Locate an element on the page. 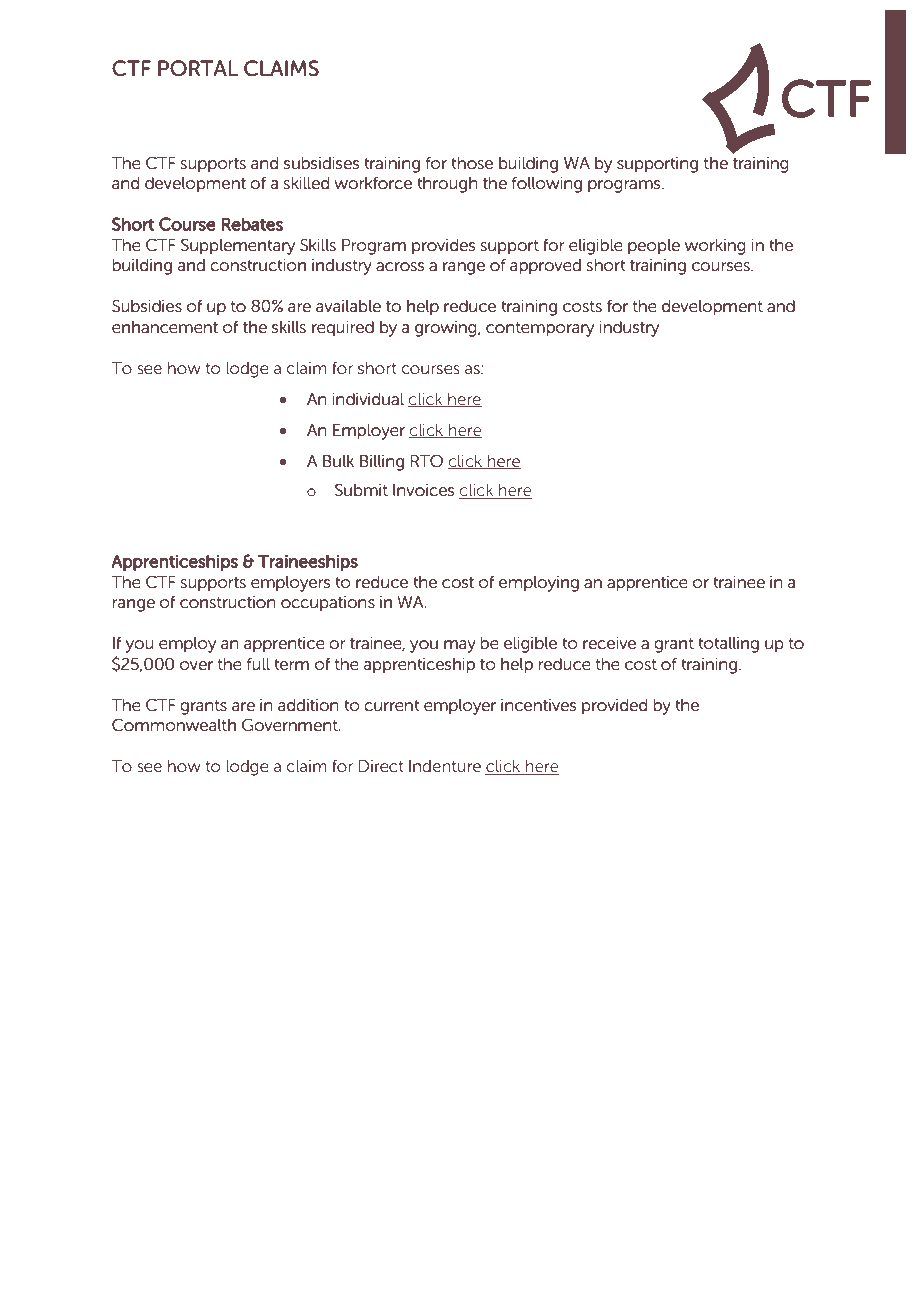 This document has height=1308, width=924. contemporary is located at coordinates (540, 329).
